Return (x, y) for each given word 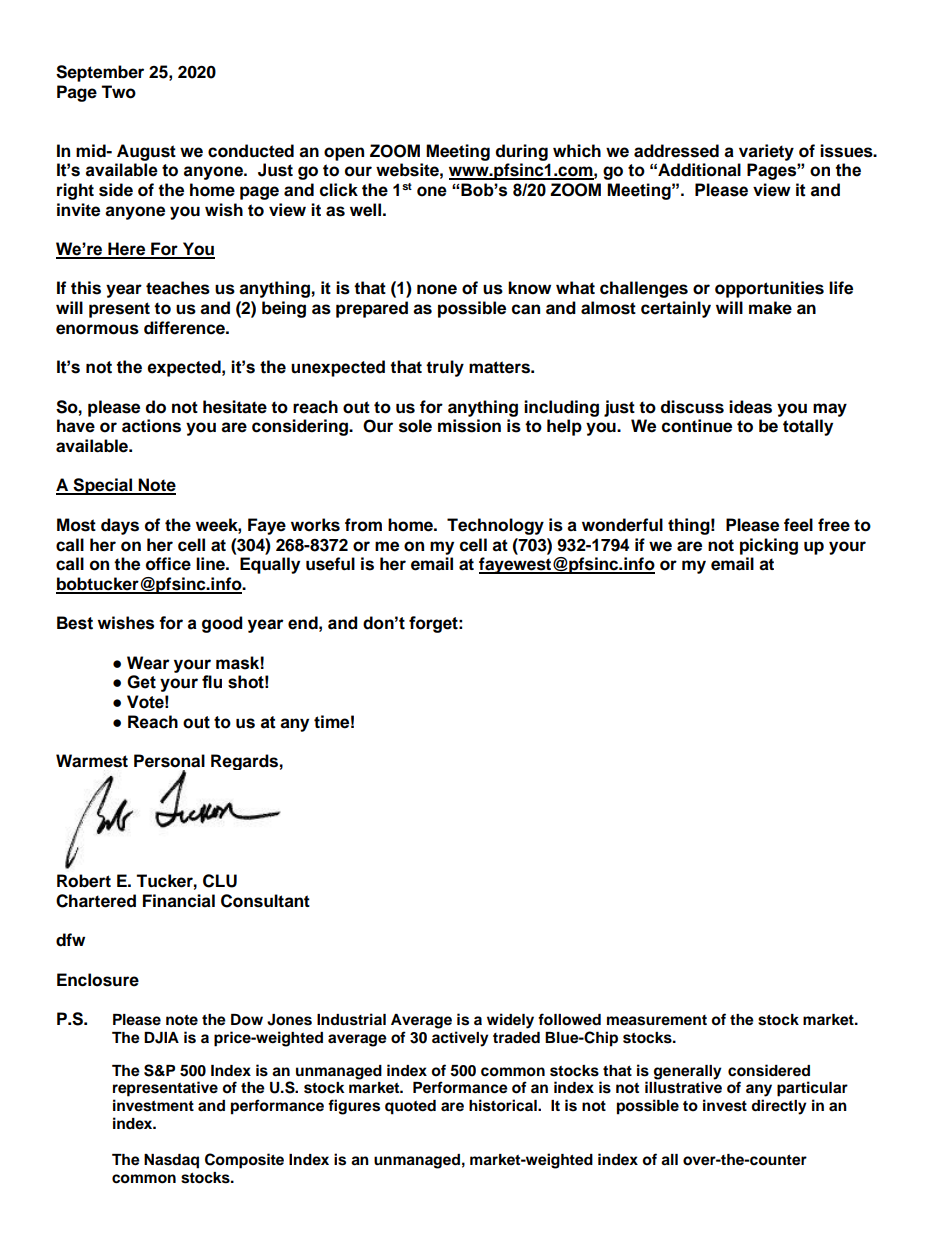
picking (769, 546)
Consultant (265, 901)
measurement (657, 1020)
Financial (179, 901)
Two (118, 92)
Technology (495, 526)
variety (766, 152)
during (522, 152)
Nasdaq (171, 1161)
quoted (410, 1107)
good (222, 624)
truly (445, 368)
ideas (750, 407)
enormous (97, 329)
